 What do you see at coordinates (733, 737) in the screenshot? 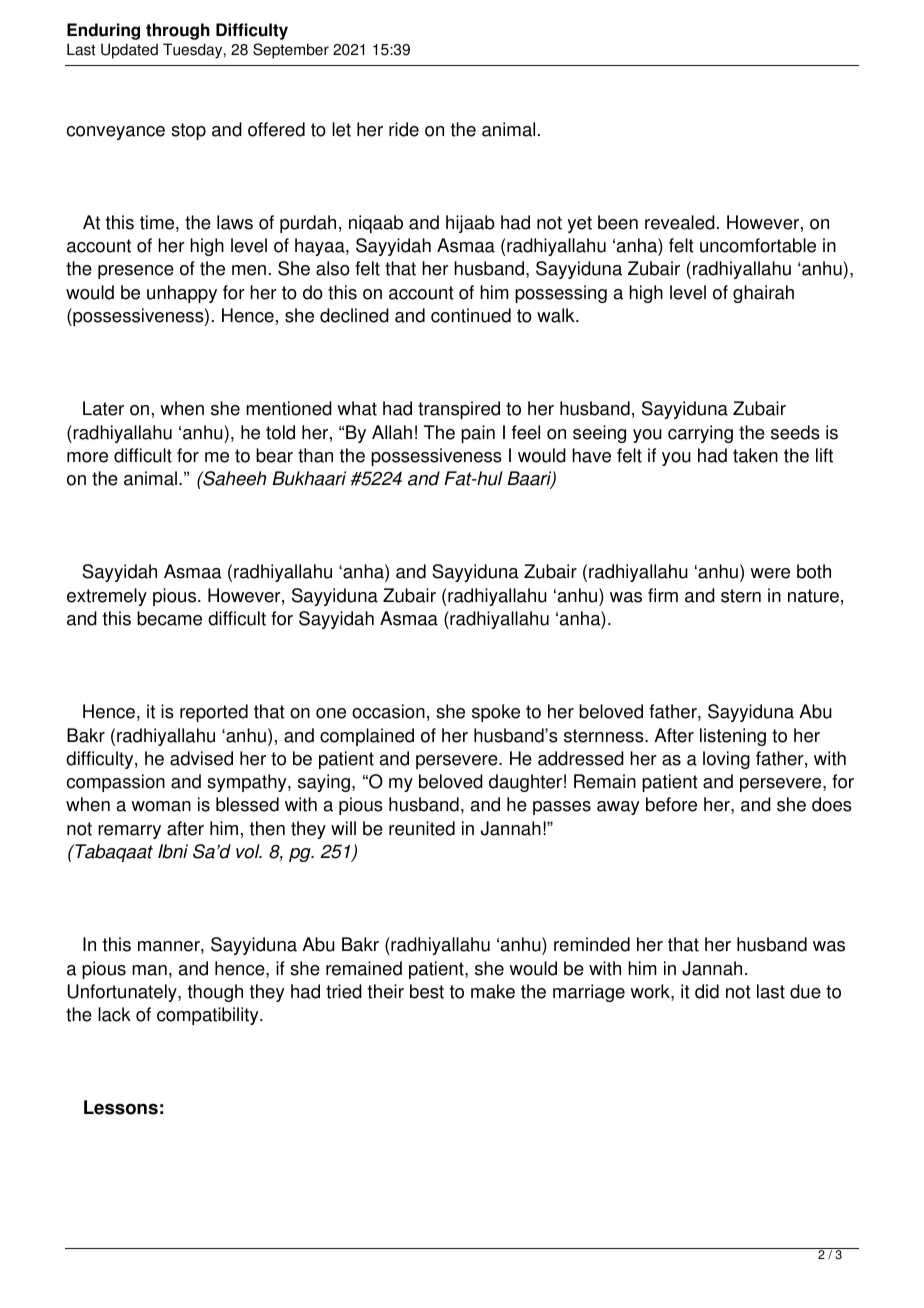
I see `listening` at bounding box center [733, 737].
